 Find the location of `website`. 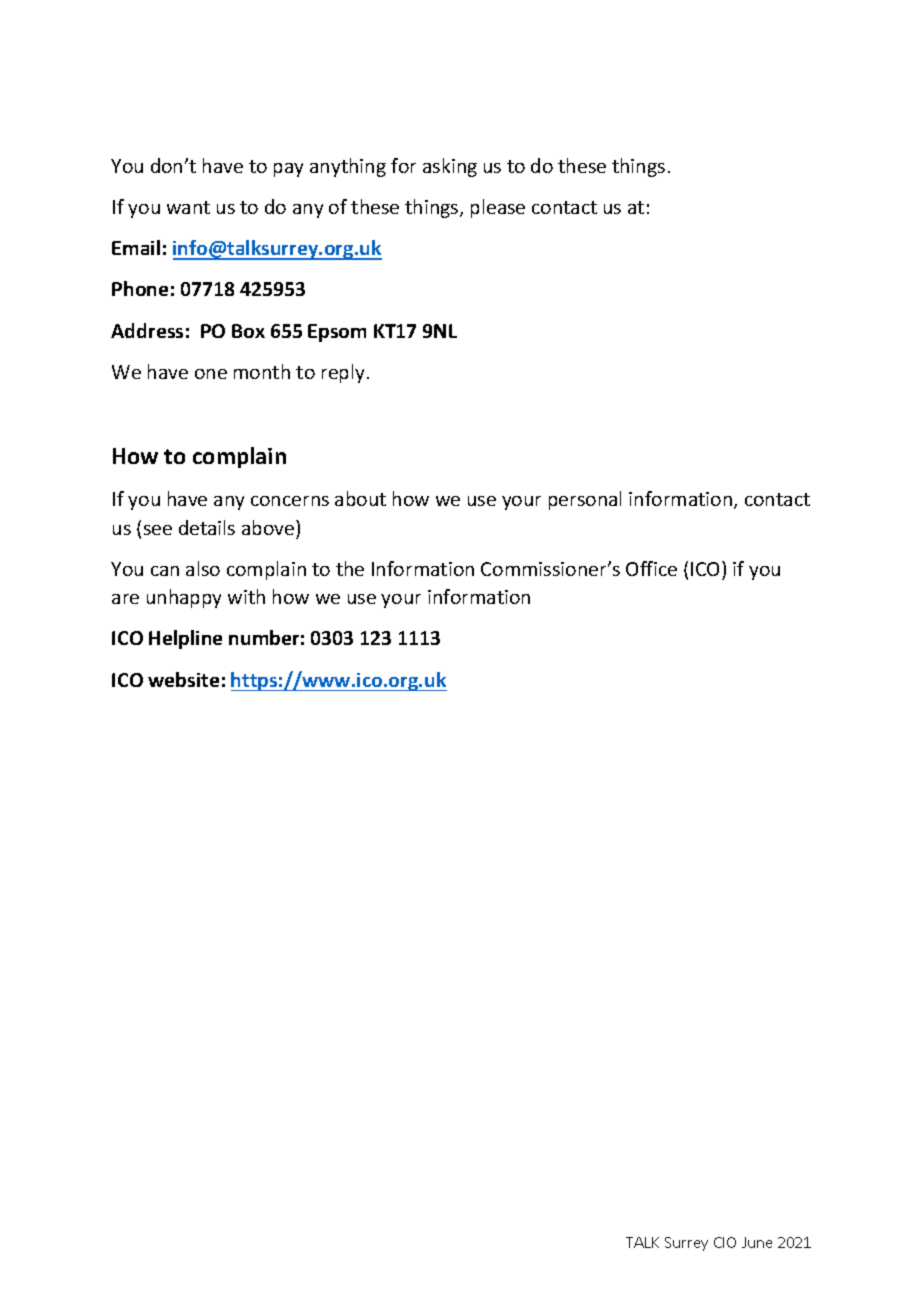

website is located at coordinates (183, 679).
